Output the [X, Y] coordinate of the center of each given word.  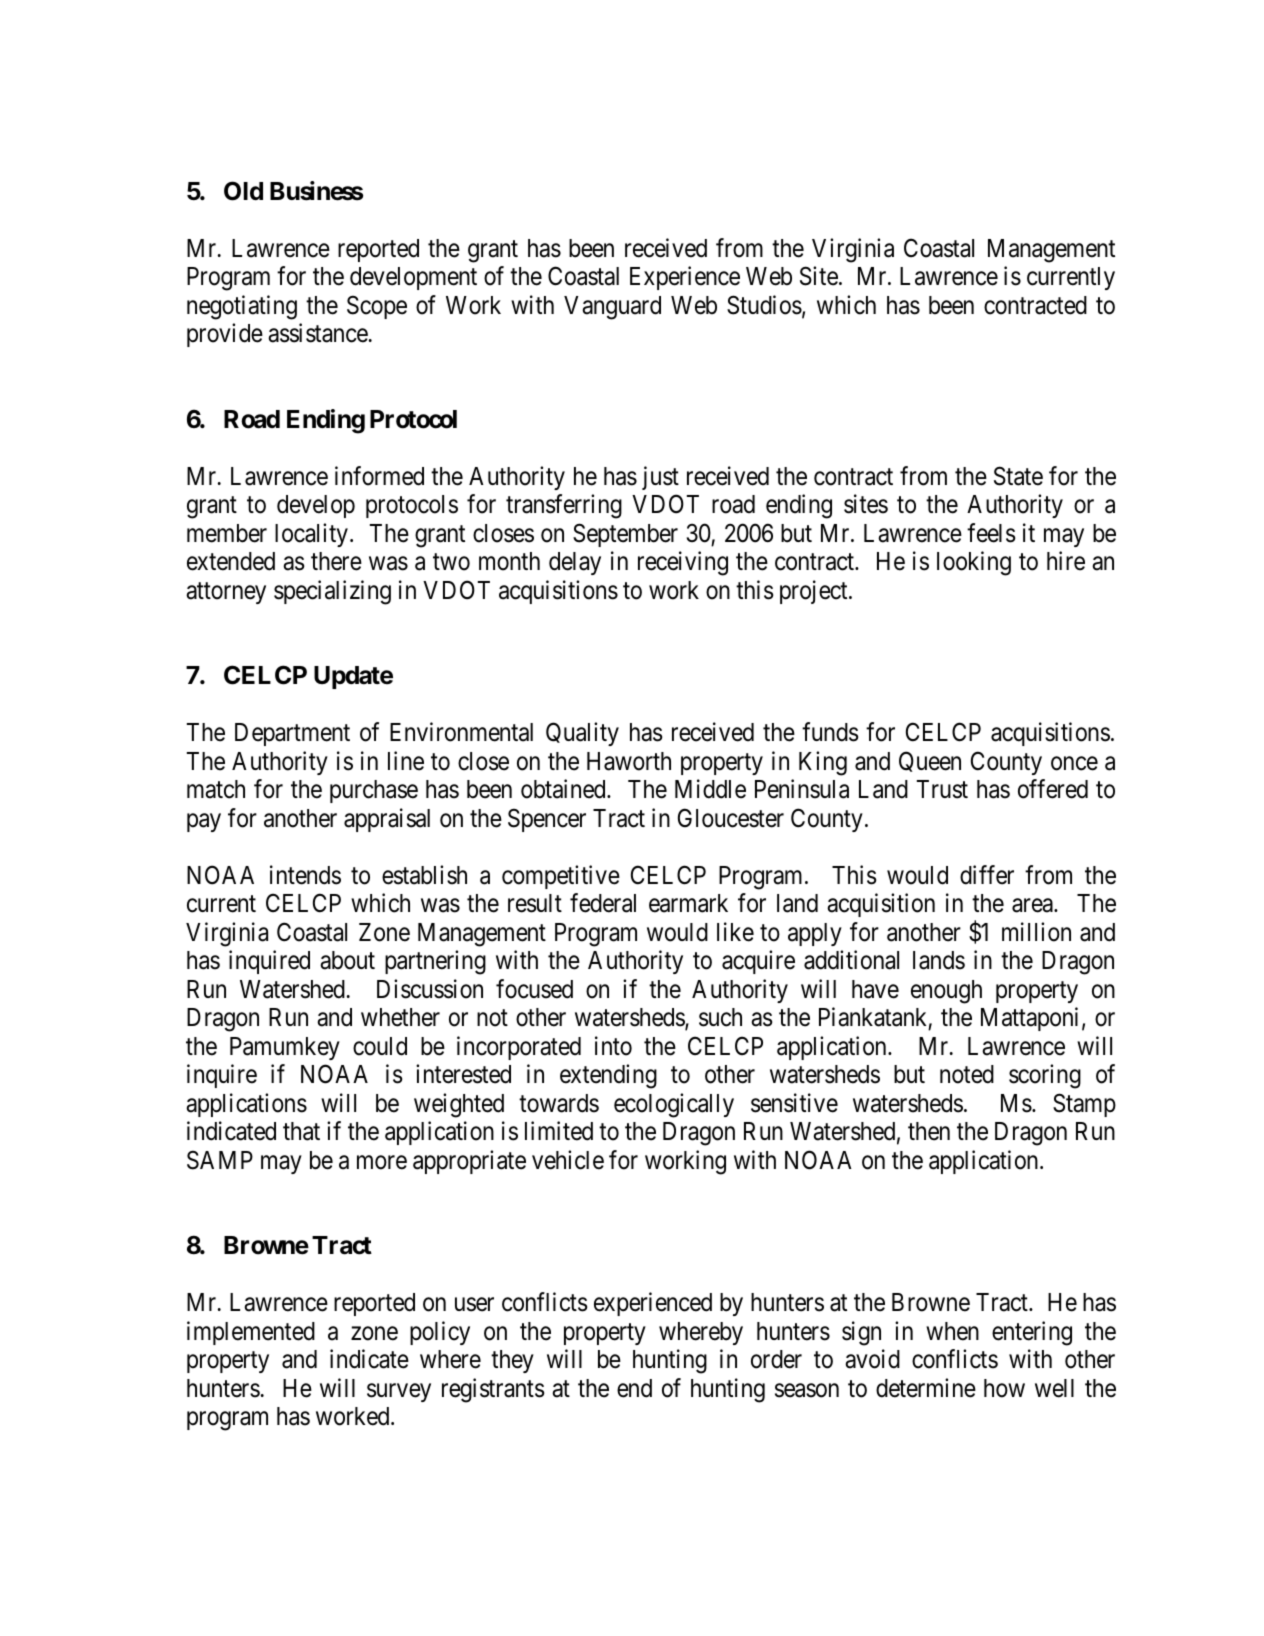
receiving [683, 563]
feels [991, 533]
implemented [251, 1333]
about [347, 960]
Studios [764, 305]
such [720, 1017]
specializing [332, 592]
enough [946, 992]
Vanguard [612, 308]
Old [243, 191]
